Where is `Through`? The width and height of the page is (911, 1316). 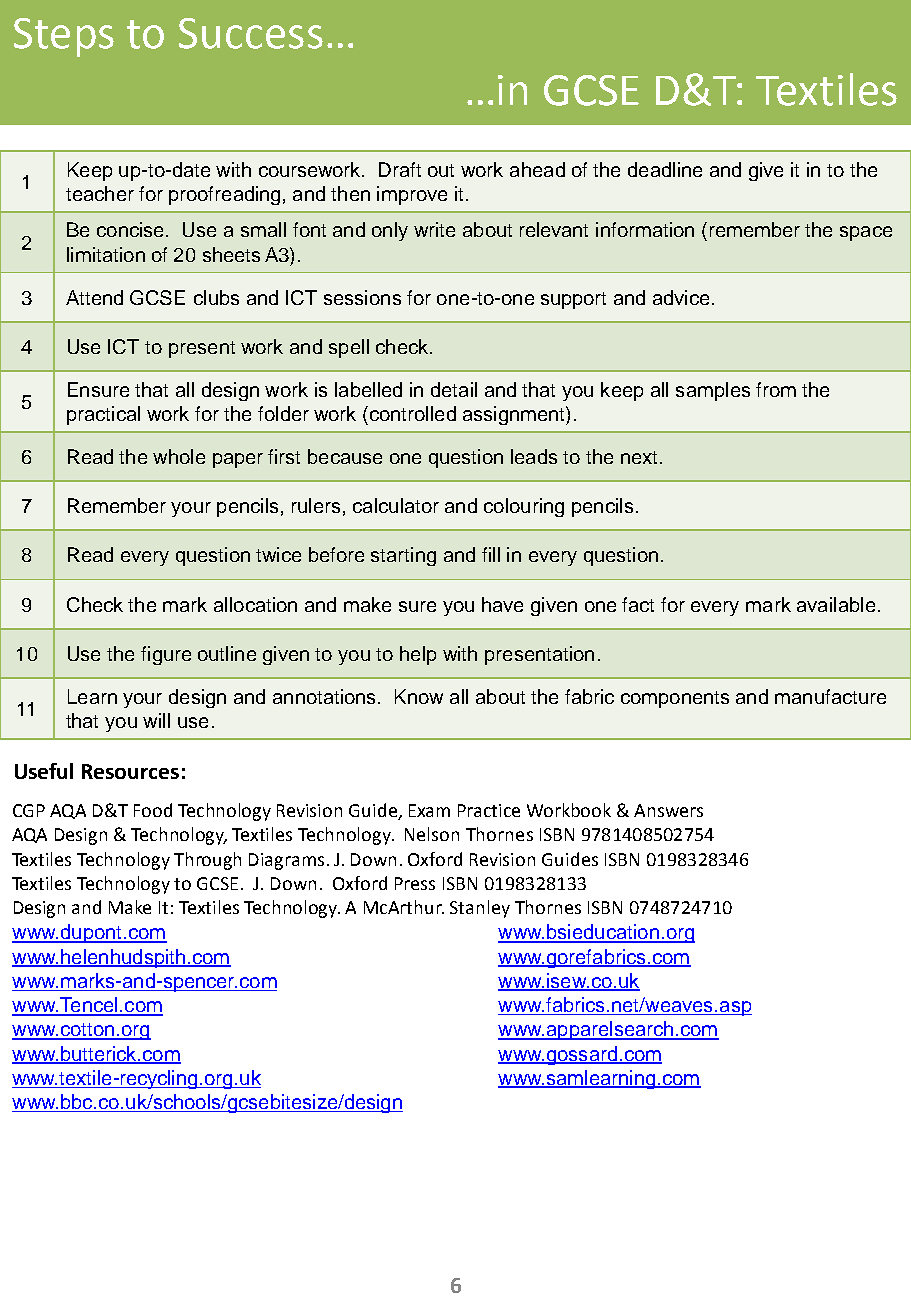 Through is located at coordinates (207, 861).
